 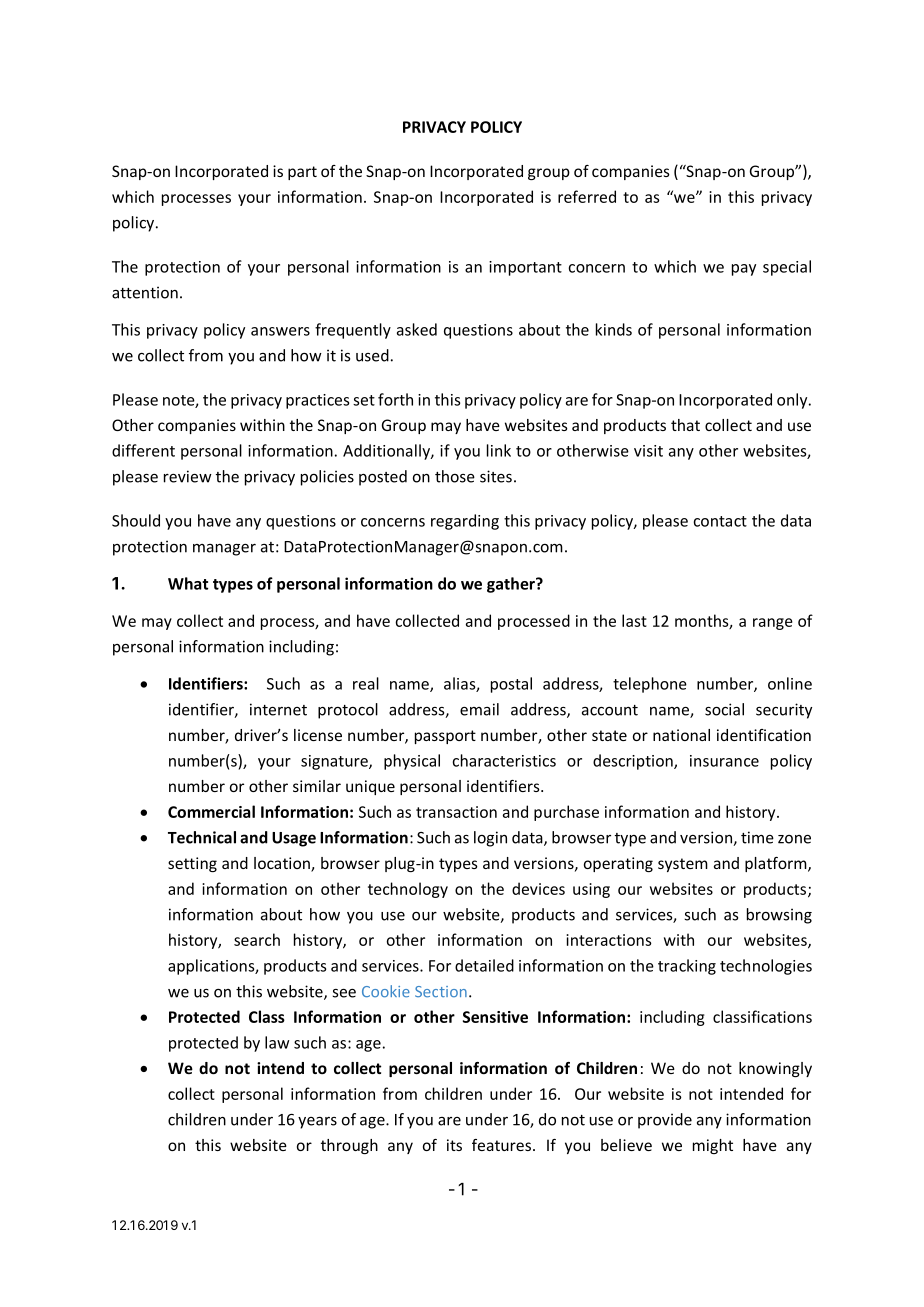 What do you see at coordinates (317, 1123) in the screenshot?
I see `years` at bounding box center [317, 1123].
